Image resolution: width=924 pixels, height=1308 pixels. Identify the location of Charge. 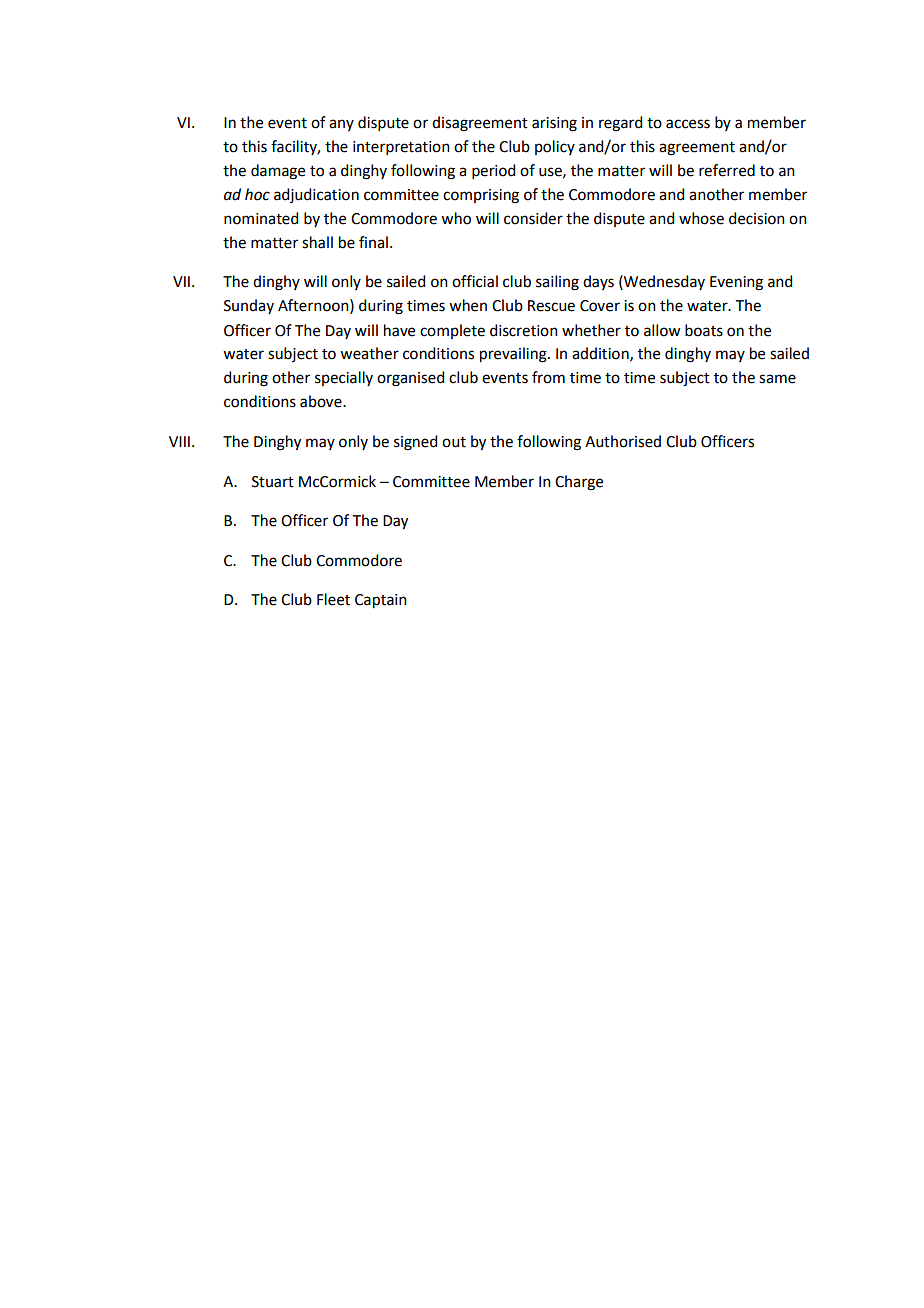
(579, 483).
